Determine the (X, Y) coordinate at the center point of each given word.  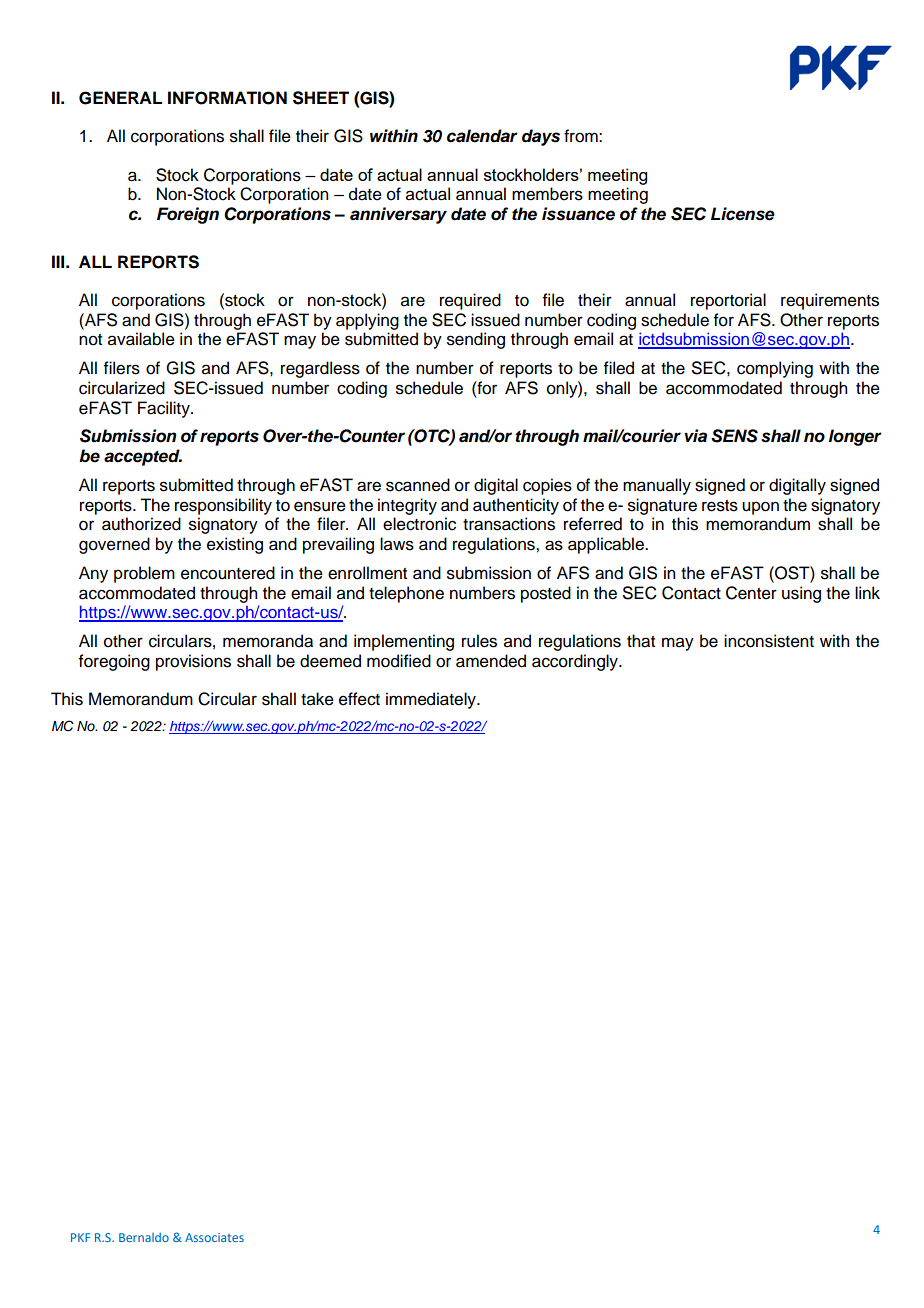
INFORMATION (227, 98)
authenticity (516, 506)
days (541, 137)
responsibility (223, 506)
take (317, 699)
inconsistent (769, 641)
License (743, 214)
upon (760, 508)
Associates (214, 1237)
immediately (432, 700)
